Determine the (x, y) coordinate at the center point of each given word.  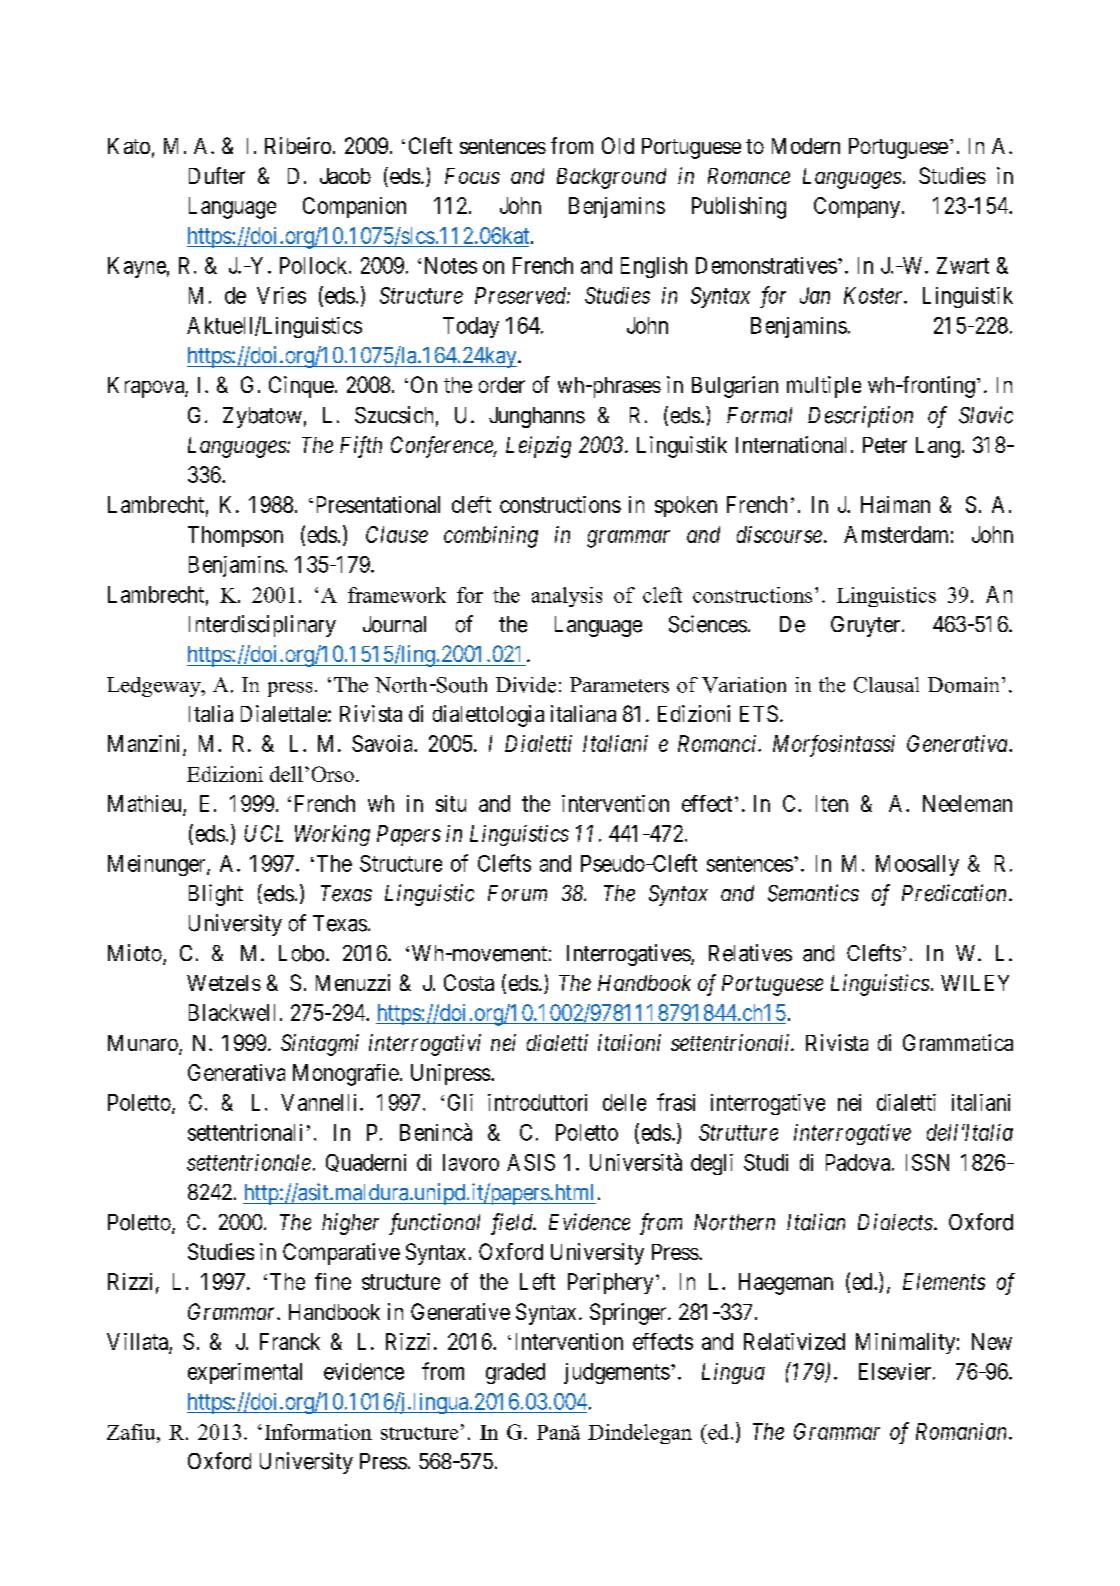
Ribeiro (298, 145)
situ (451, 803)
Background (611, 178)
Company (857, 207)
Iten (832, 803)
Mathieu (144, 803)
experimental (245, 1373)
